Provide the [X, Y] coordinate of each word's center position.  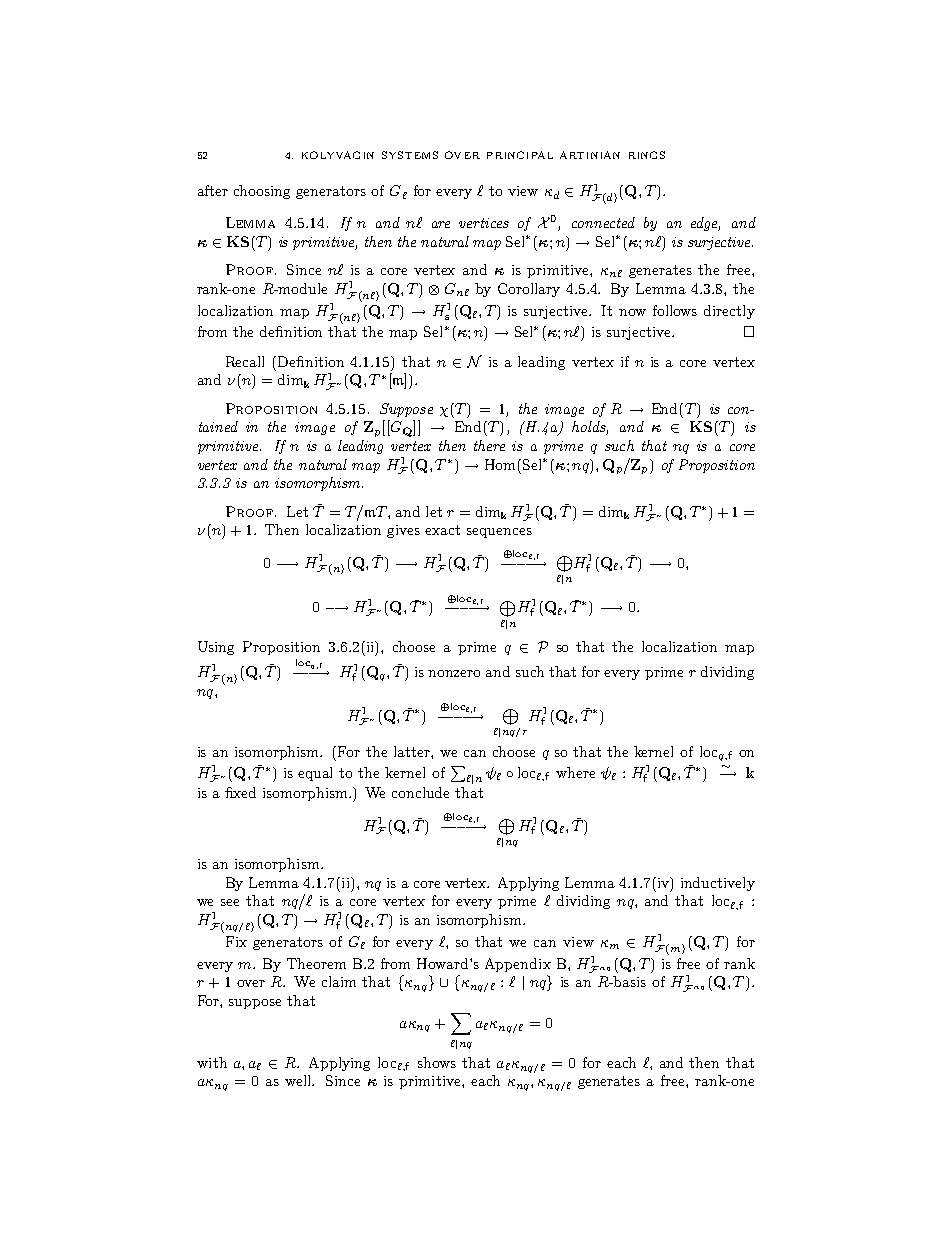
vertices [484, 223]
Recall [245, 361]
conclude [420, 792]
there [489, 445]
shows [437, 1062]
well [299, 1080]
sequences [499, 533]
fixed [240, 792]
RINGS [647, 155]
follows [675, 310]
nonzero [454, 673]
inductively [718, 884]
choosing [262, 192]
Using [216, 648]
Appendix [518, 965]
